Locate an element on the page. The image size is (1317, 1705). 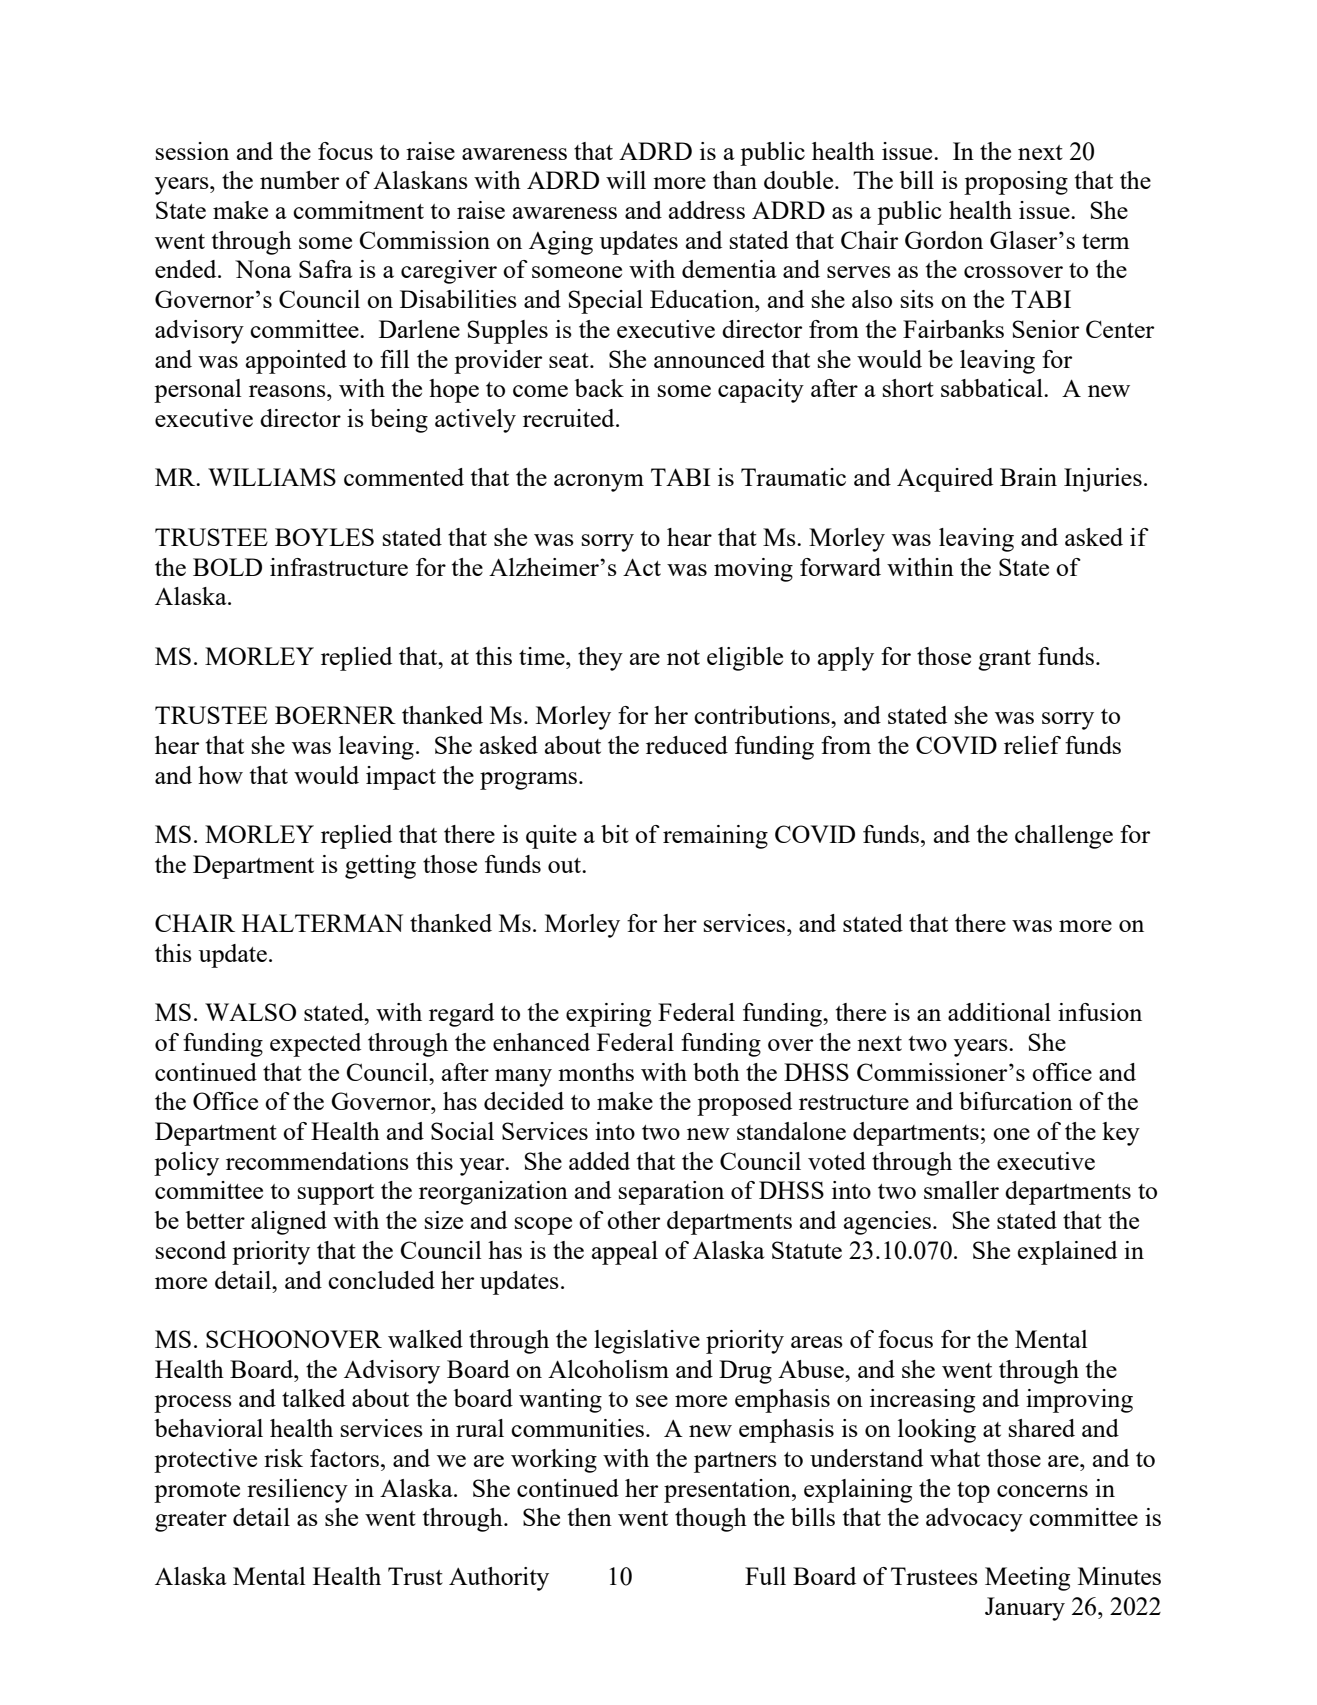
resiliency is located at coordinates (297, 1491).
